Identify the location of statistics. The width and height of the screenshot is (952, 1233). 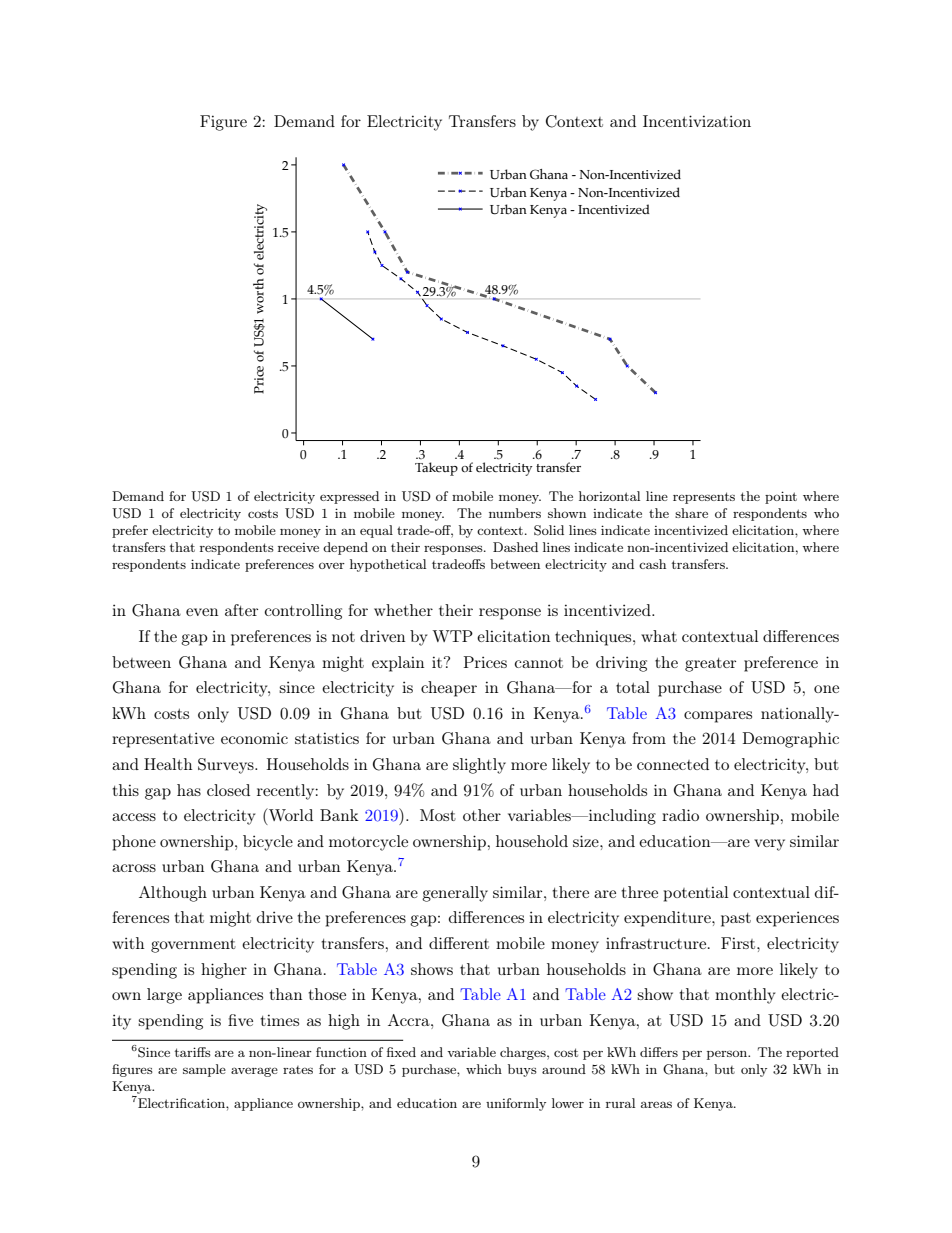
(327, 738).
